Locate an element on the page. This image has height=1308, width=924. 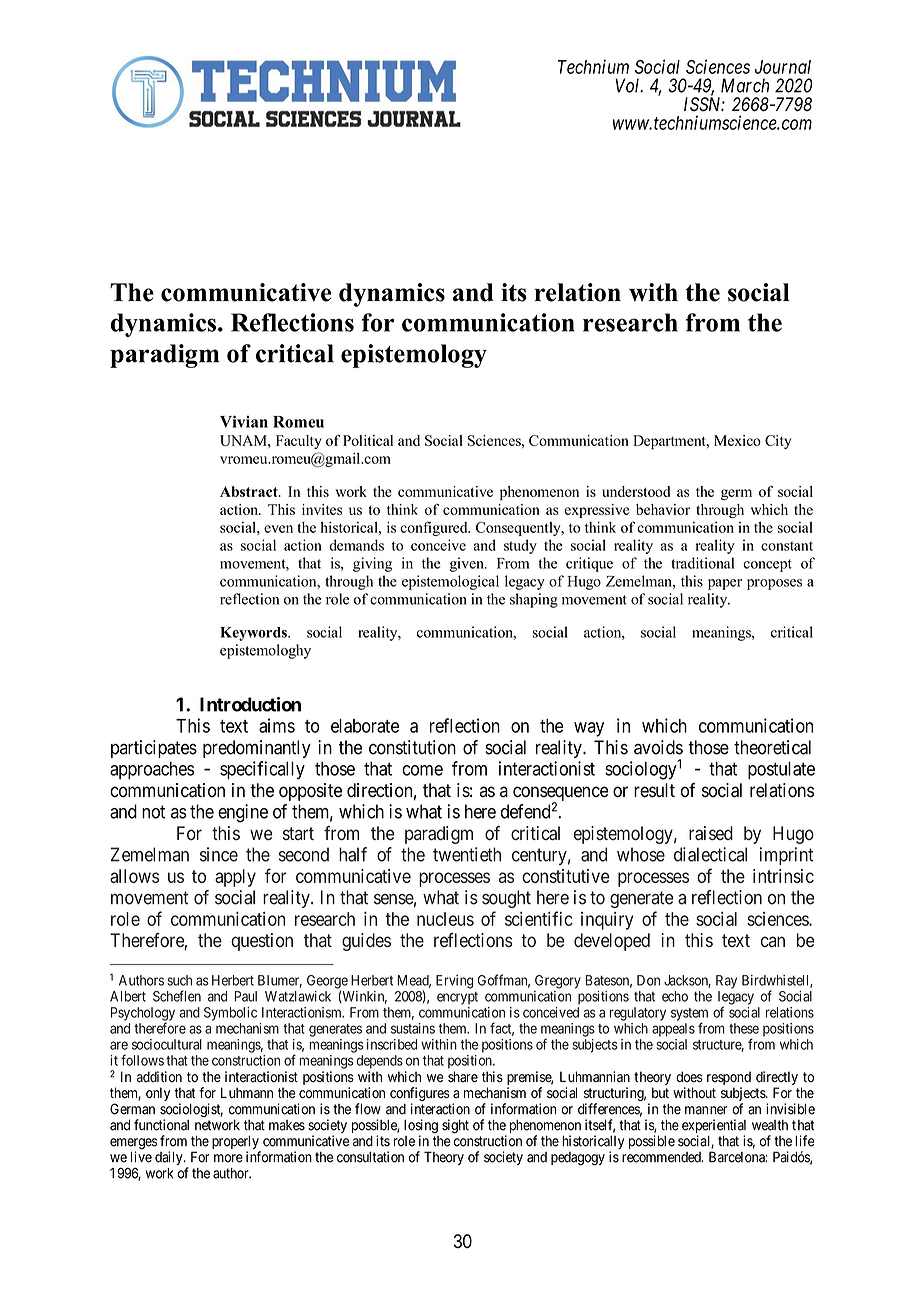
Mexico is located at coordinates (737, 440).
